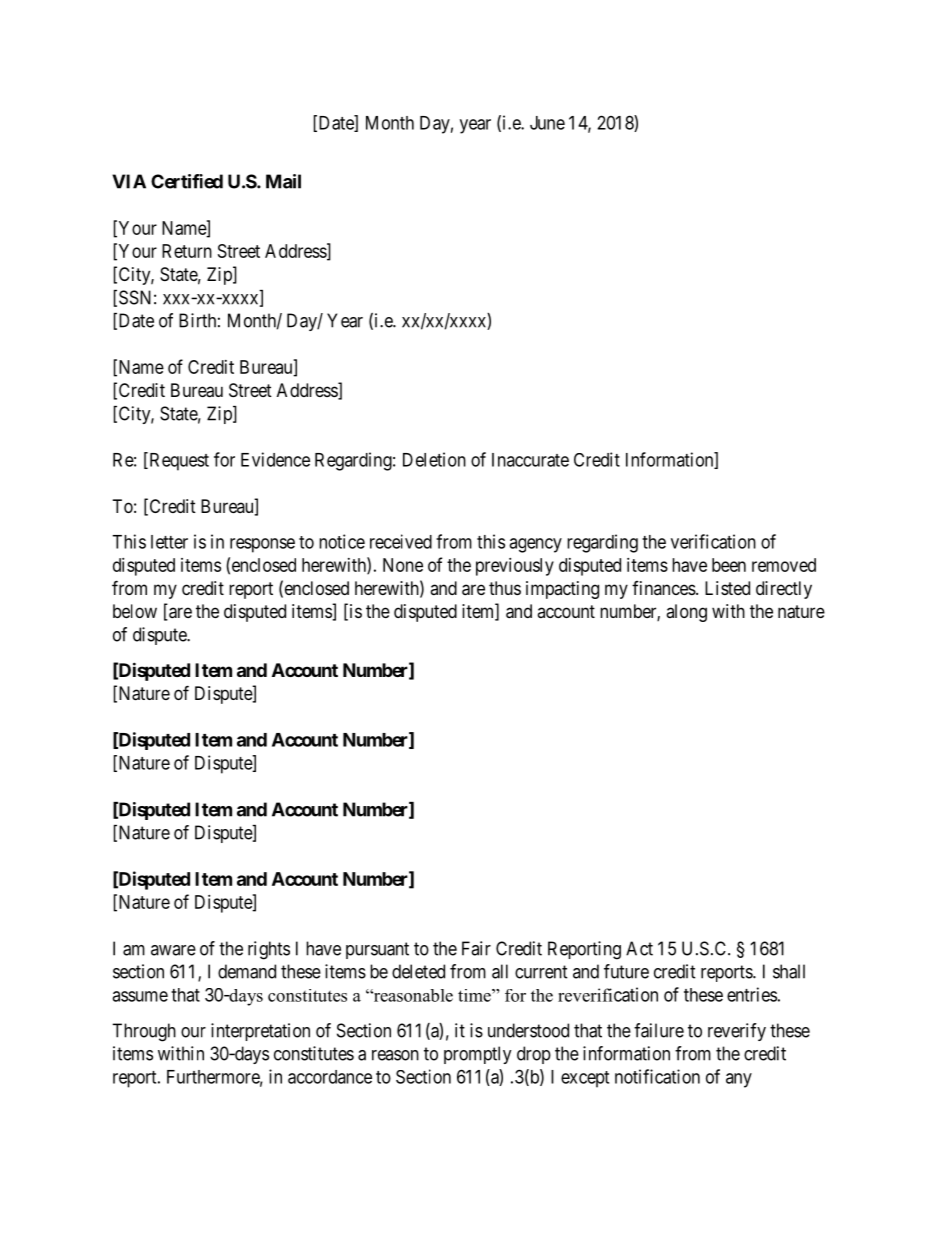 This screenshot has width=952, height=1233. I want to click on interpretation, so click(260, 1032).
